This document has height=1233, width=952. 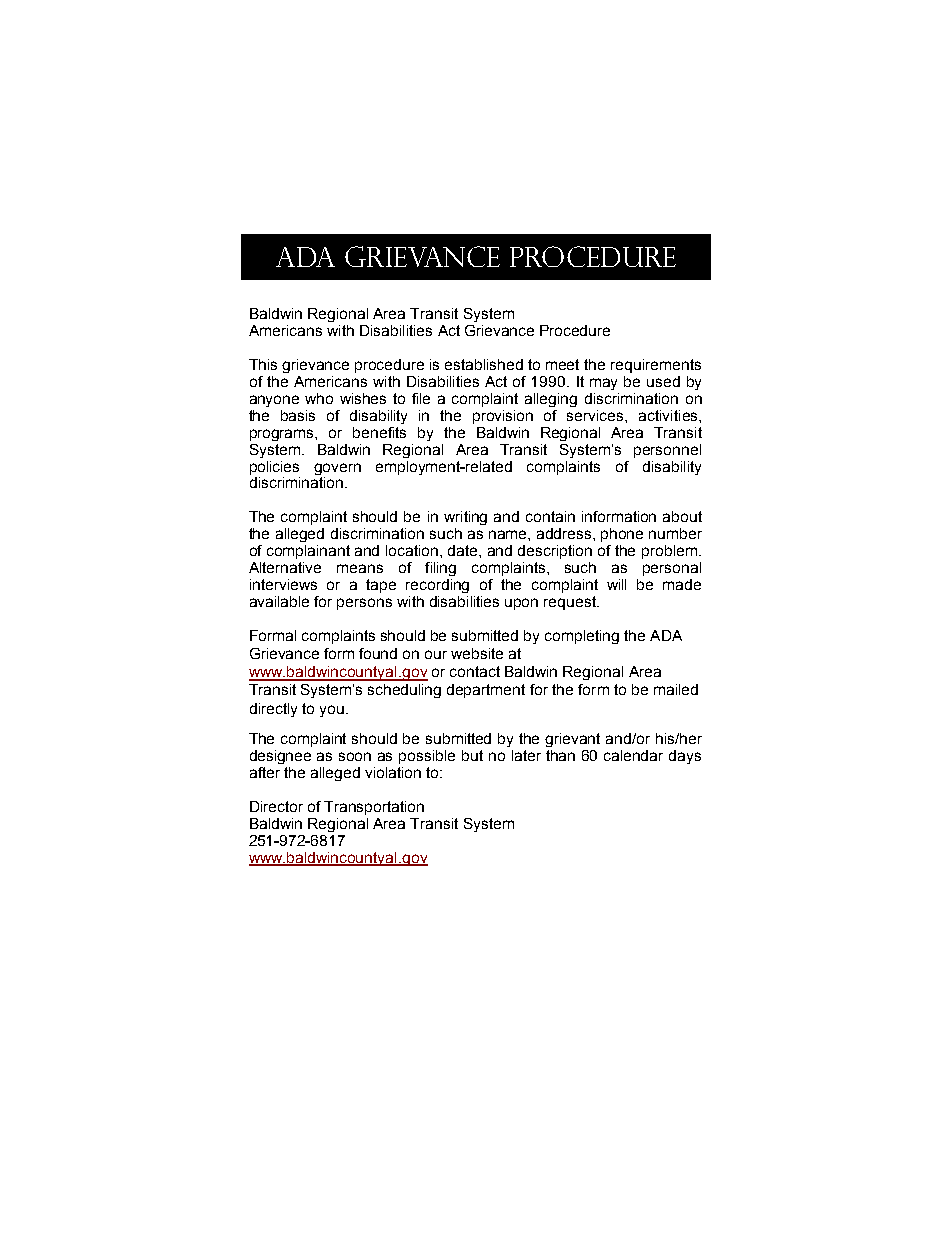 What do you see at coordinates (276, 806) in the document?
I see `Director` at bounding box center [276, 806].
